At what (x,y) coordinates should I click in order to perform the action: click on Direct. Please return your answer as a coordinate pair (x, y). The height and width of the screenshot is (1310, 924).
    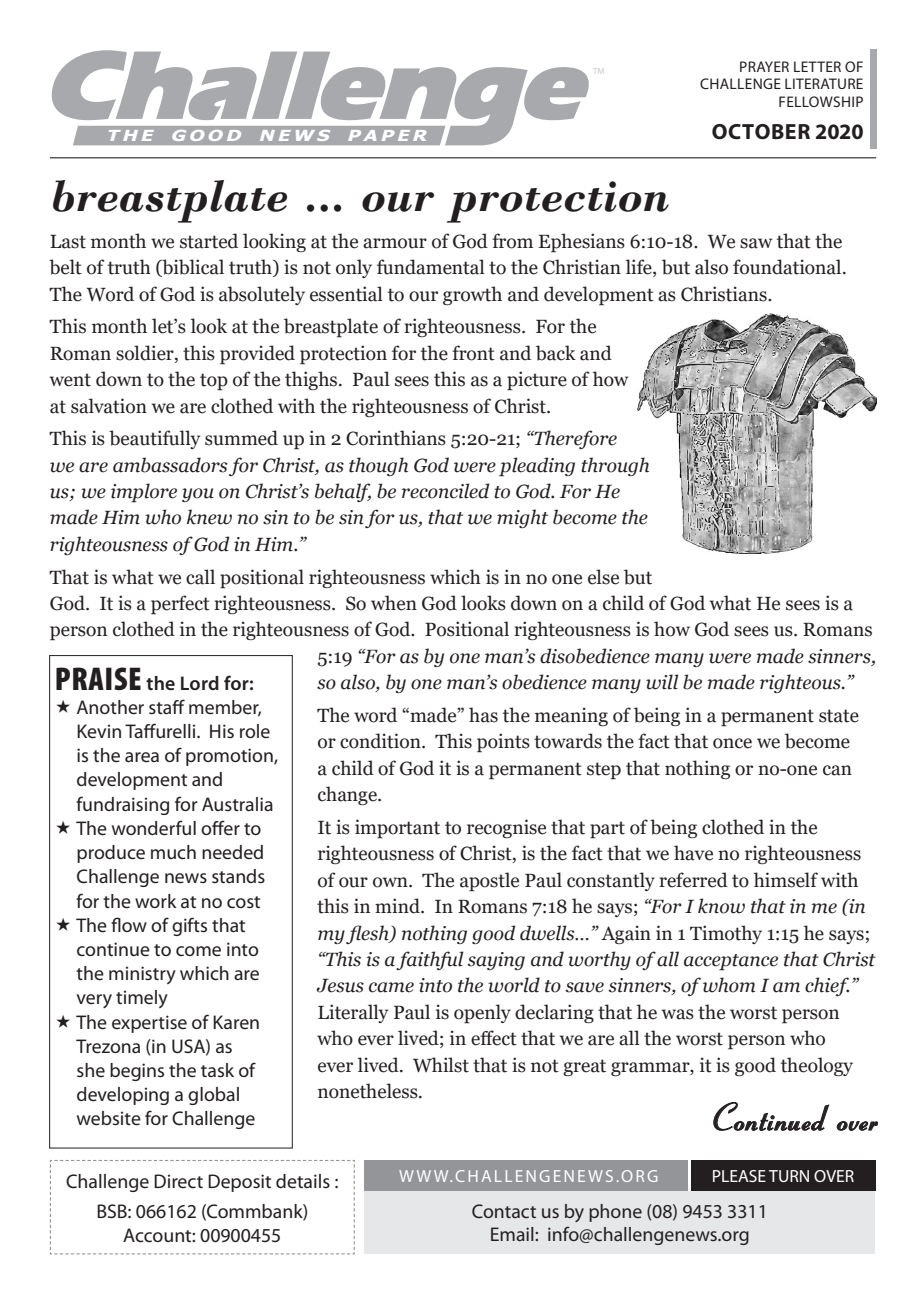
    Looking at the image, I should click on (178, 1181).
